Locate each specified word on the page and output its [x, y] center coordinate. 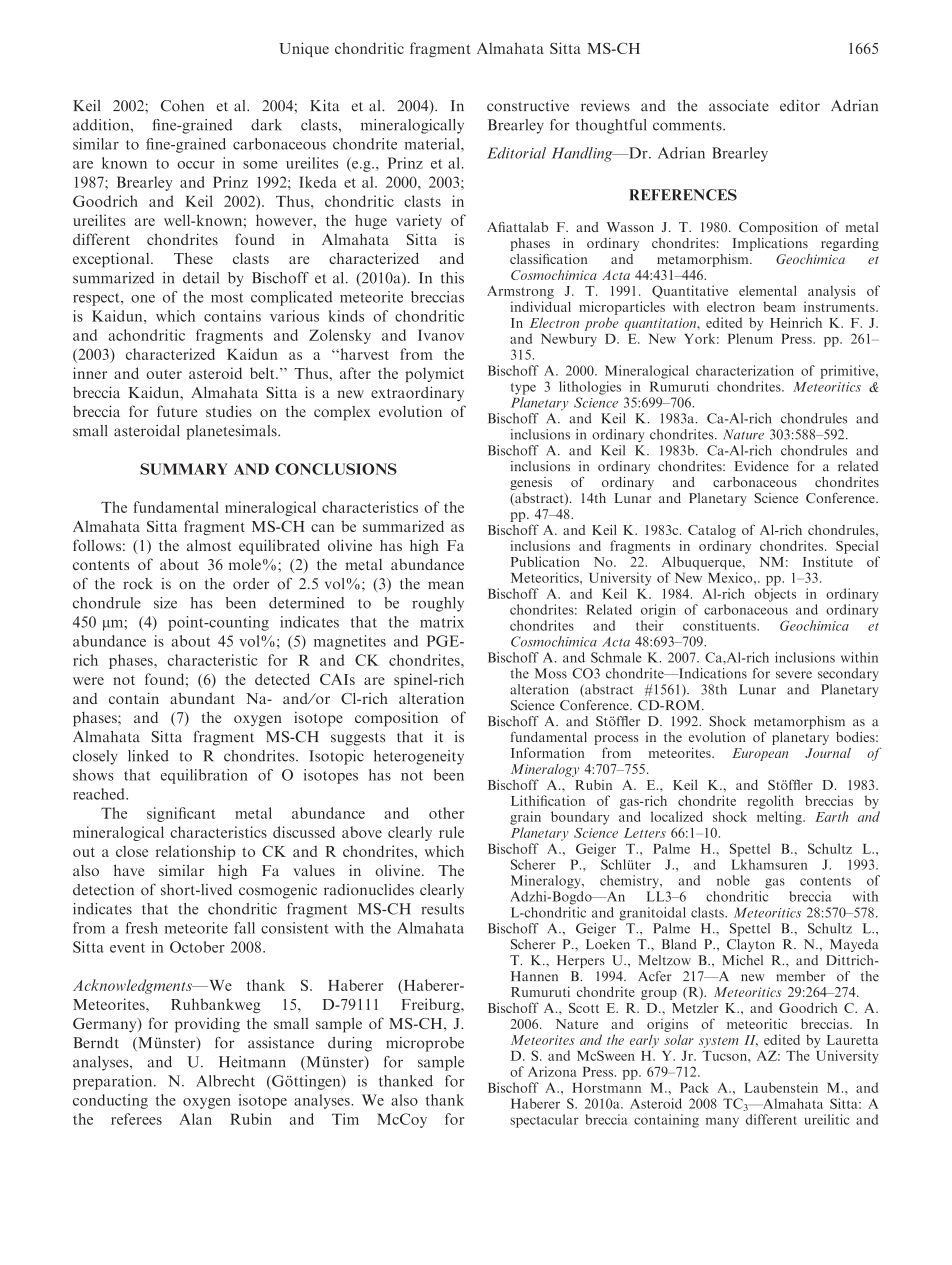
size [165, 603]
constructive [528, 106]
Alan [195, 1119]
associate [739, 106]
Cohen [182, 106]
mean [446, 585]
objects [775, 595]
